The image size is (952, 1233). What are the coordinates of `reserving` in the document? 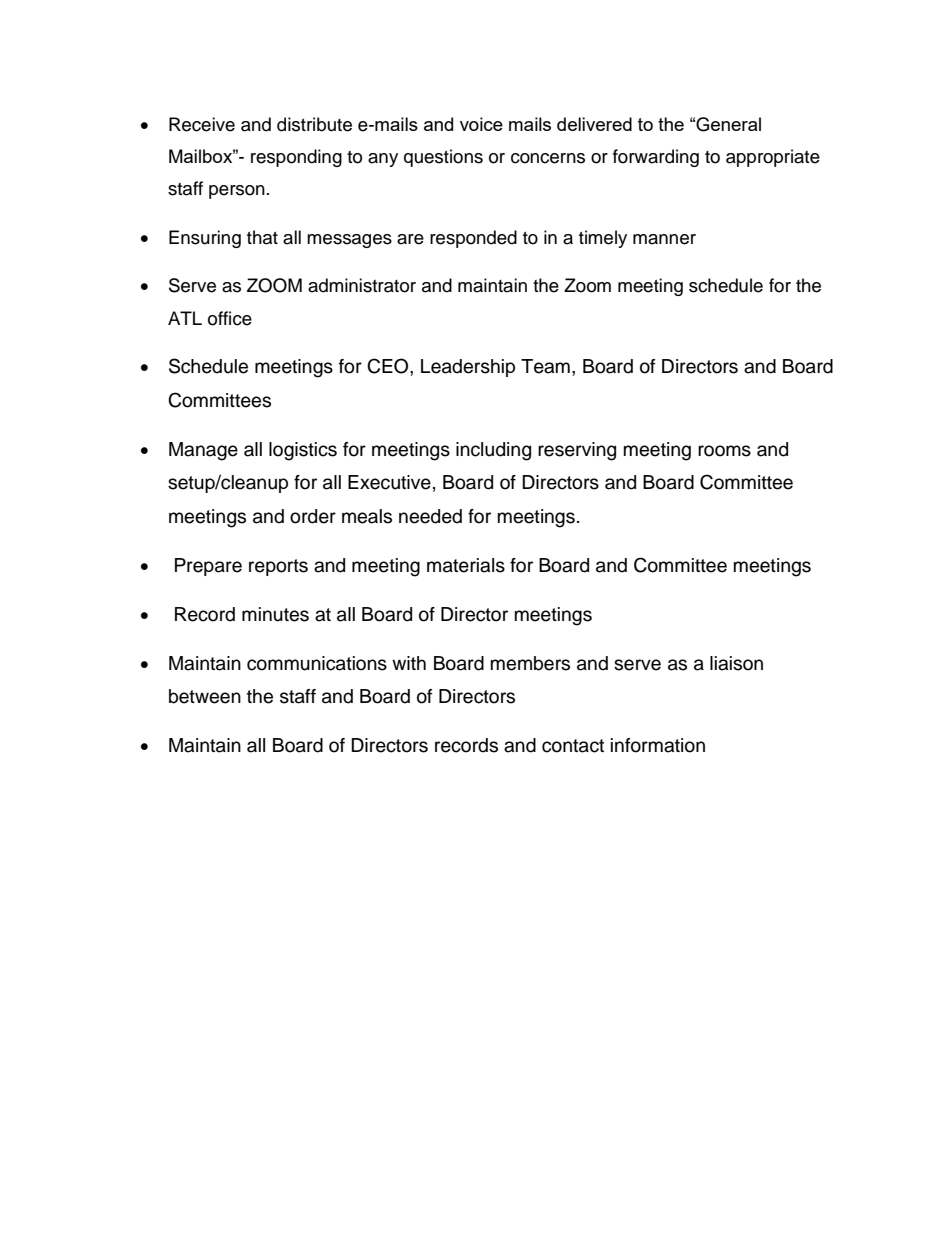 It's located at (577, 451).
